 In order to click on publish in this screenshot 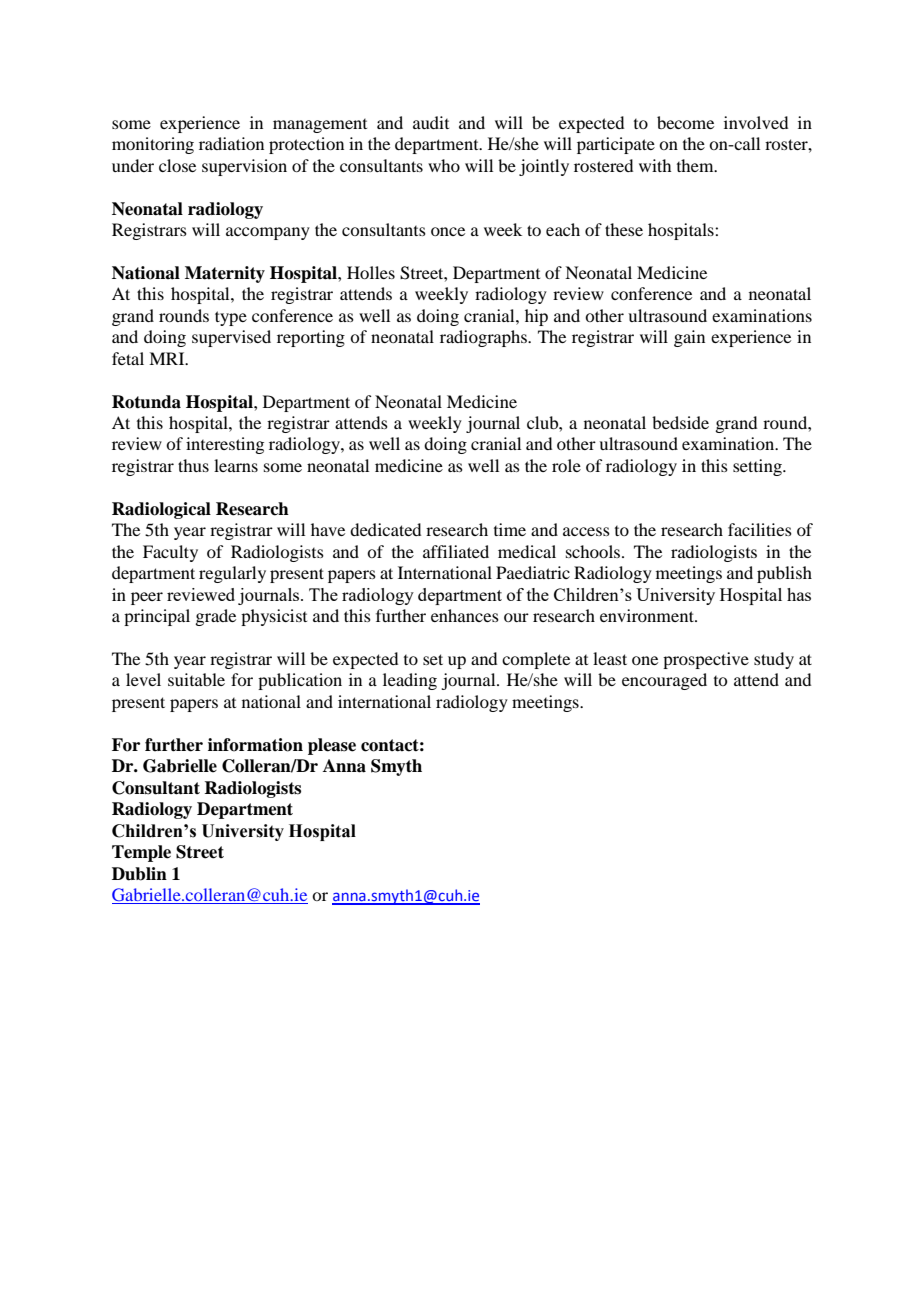, I will do `click(784, 574)`.
